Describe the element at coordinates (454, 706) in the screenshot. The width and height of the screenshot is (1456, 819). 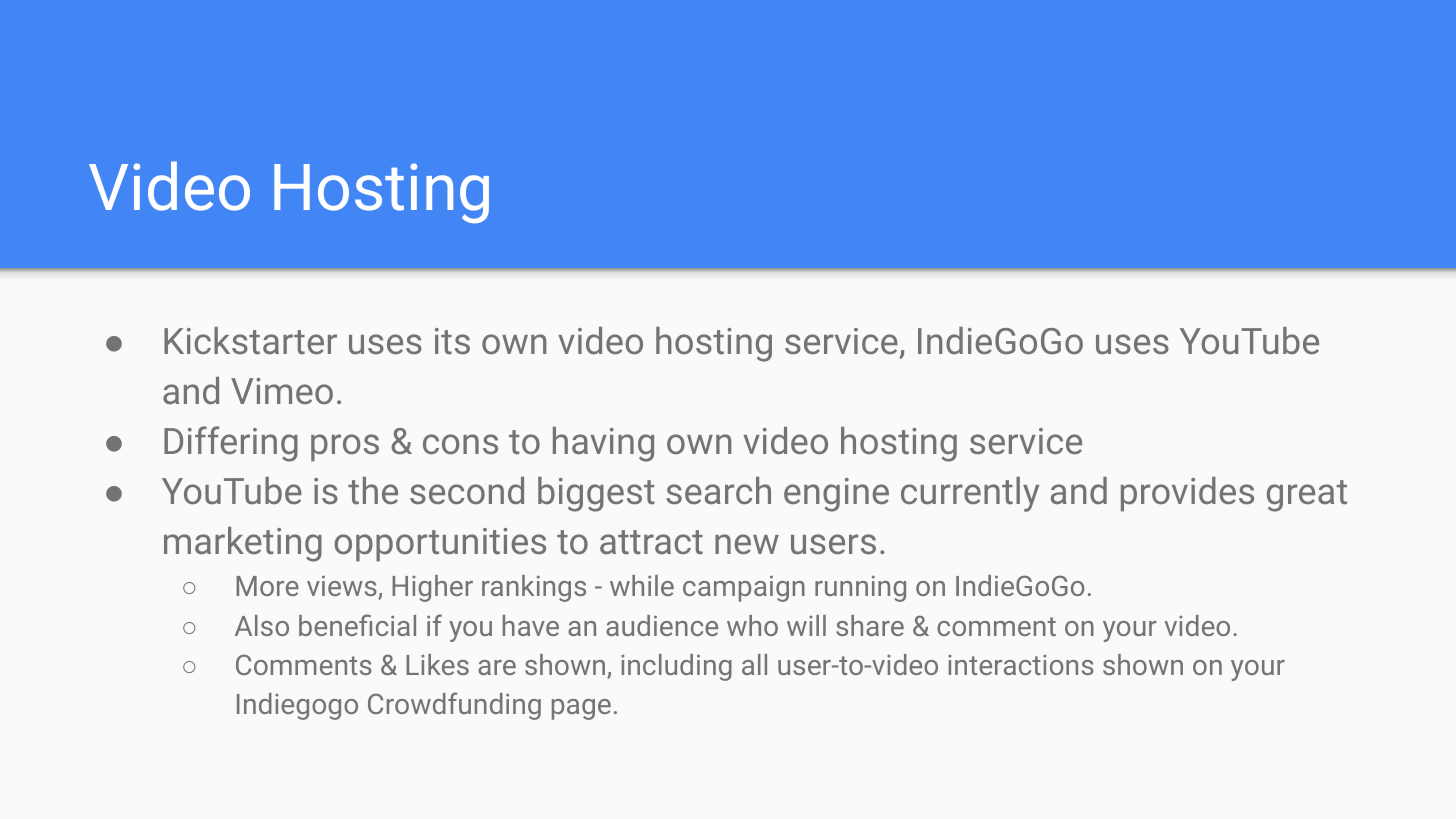
I see `Crowdfunding` at that location.
